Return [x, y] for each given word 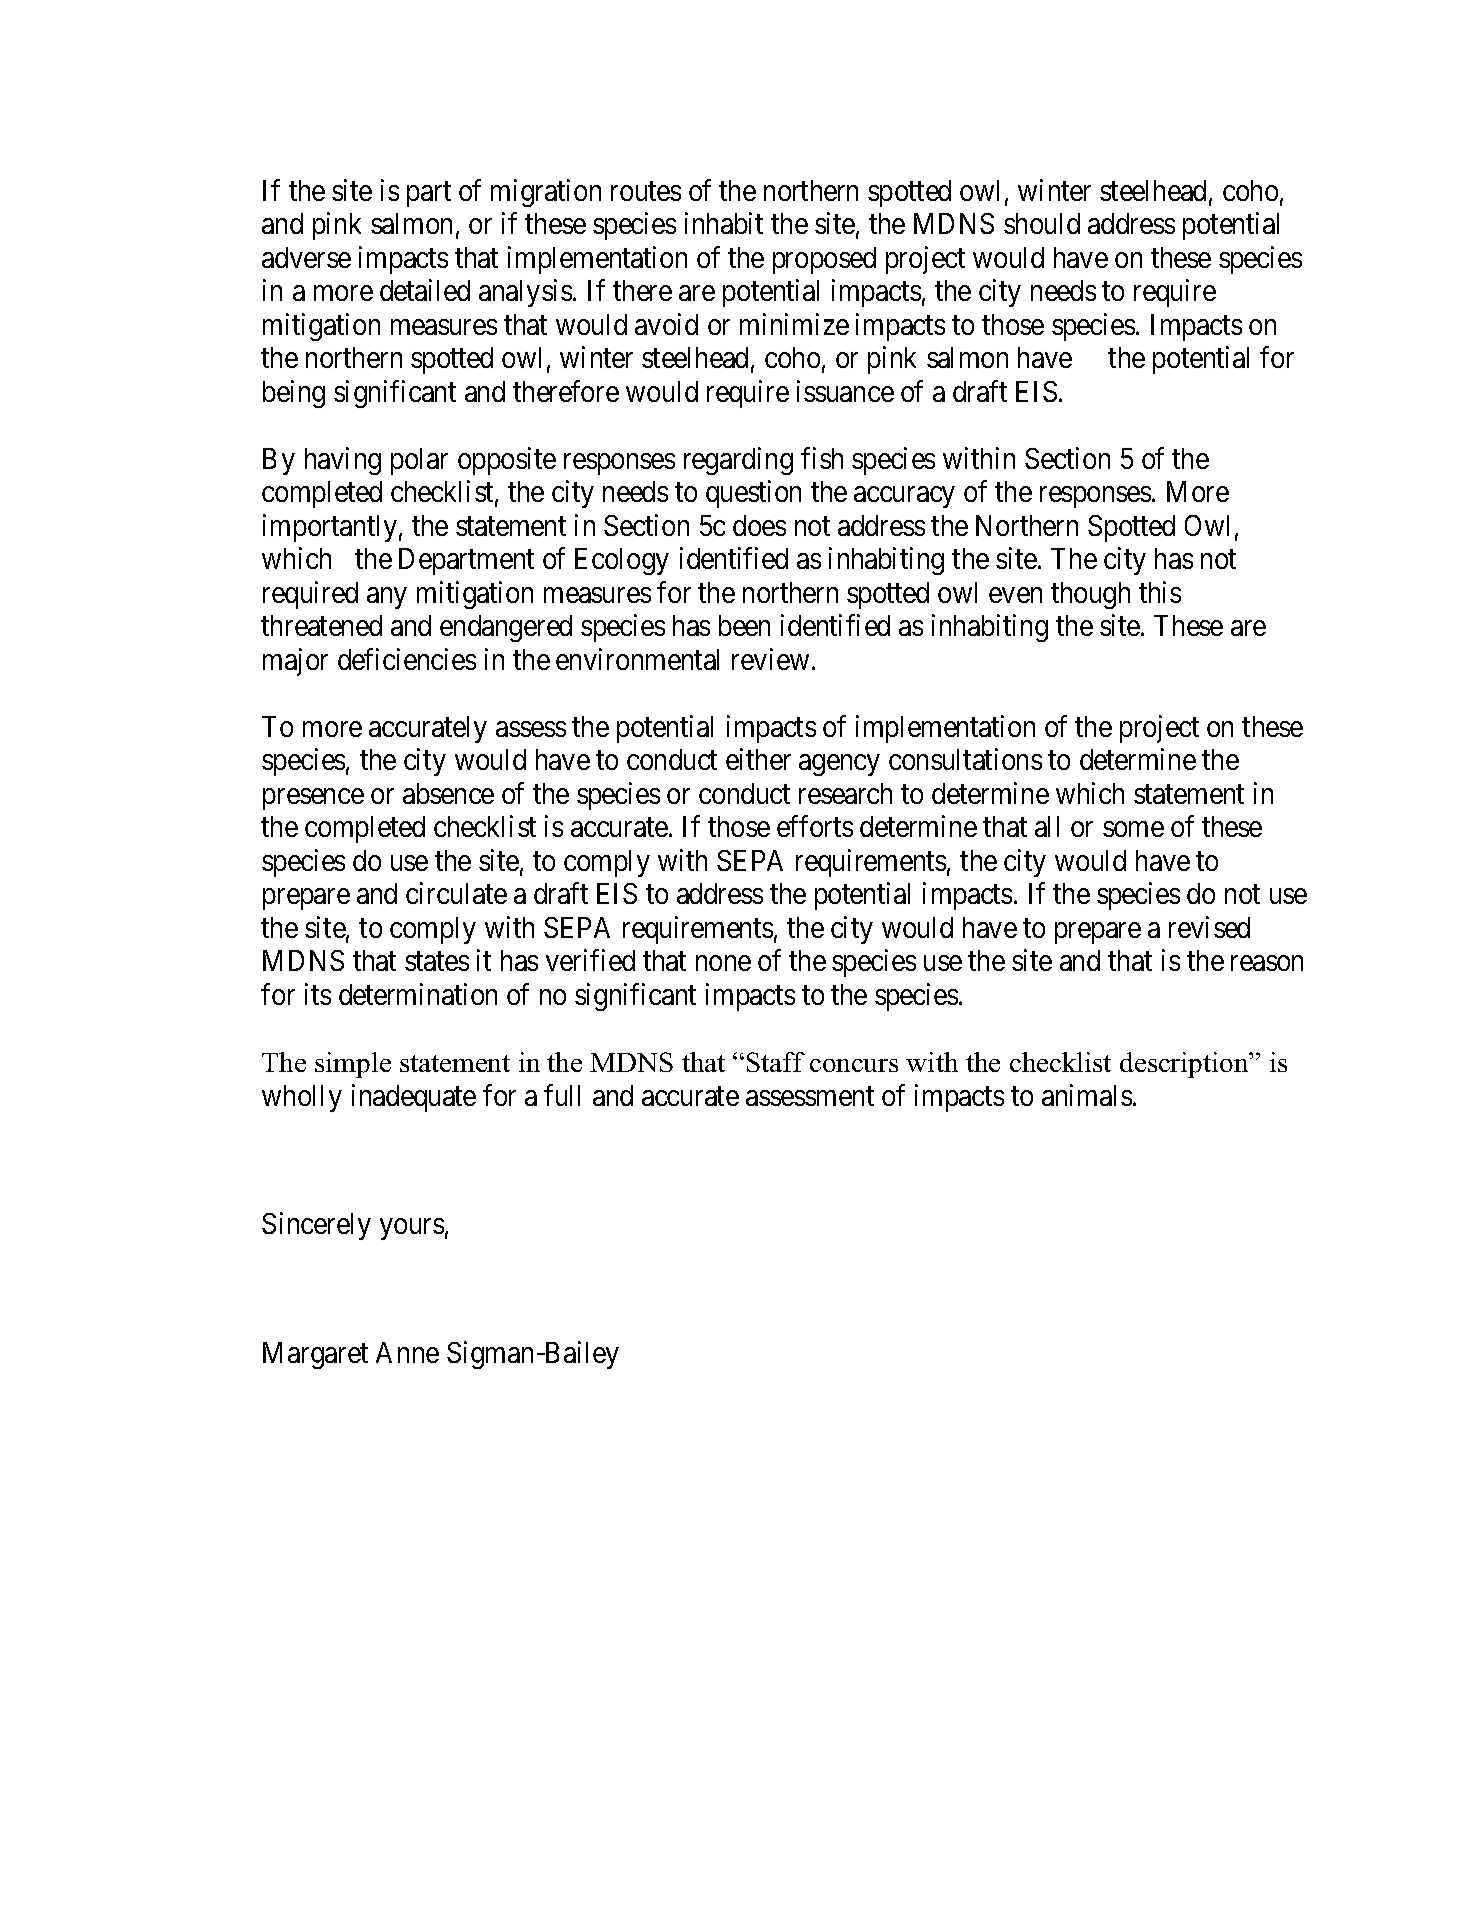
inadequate [414, 1098]
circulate [456, 893]
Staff [776, 1062]
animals [1087, 1095]
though [1090, 595]
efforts [815, 826]
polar [419, 461]
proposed [824, 260]
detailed [425, 290]
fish [822, 458]
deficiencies [407, 659]
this [1160, 592]
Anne [407, 1352]
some [1133, 829]
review [770, 659]
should [1042, 223]
